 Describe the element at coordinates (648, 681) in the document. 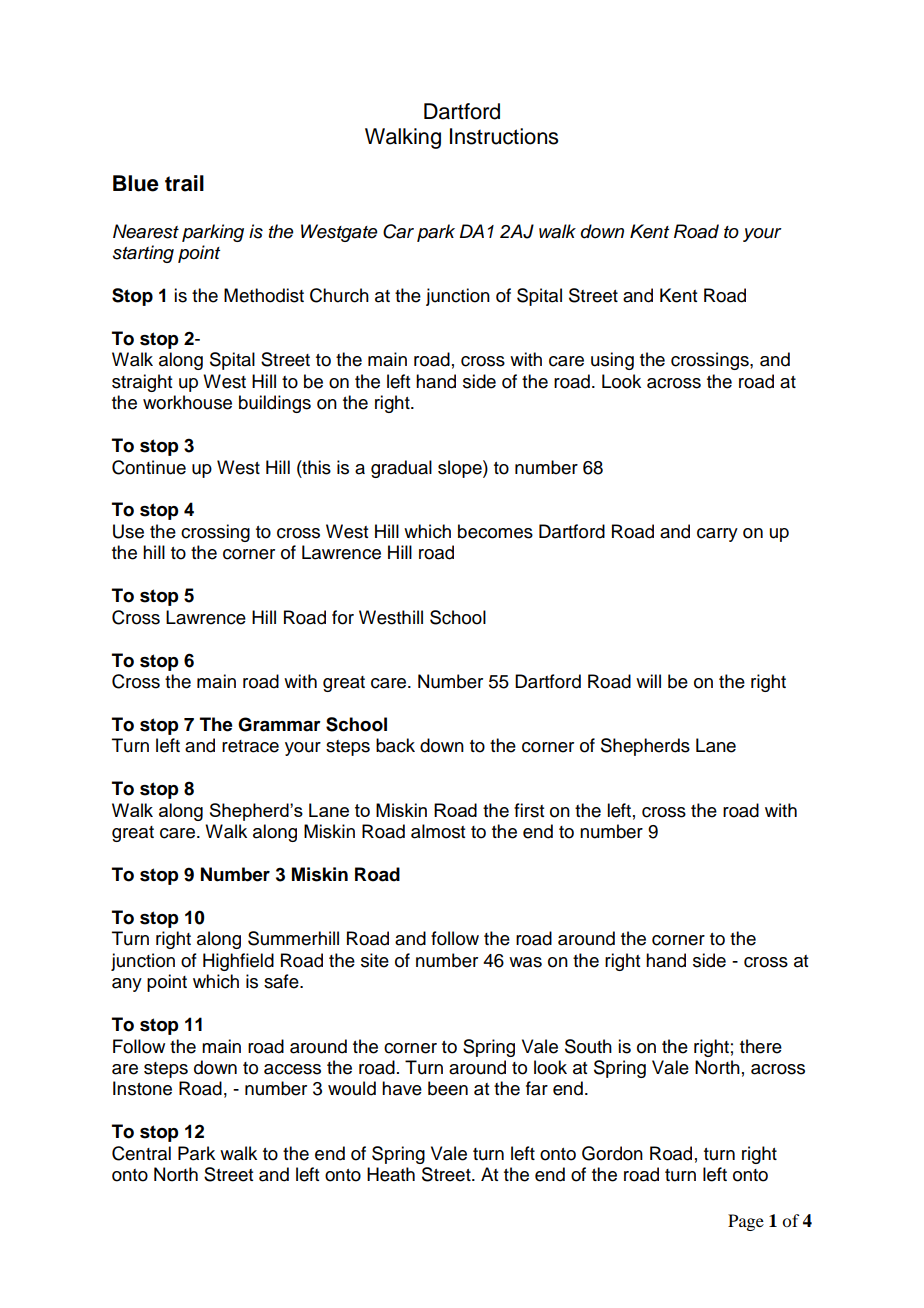

I see `will` at that location.
